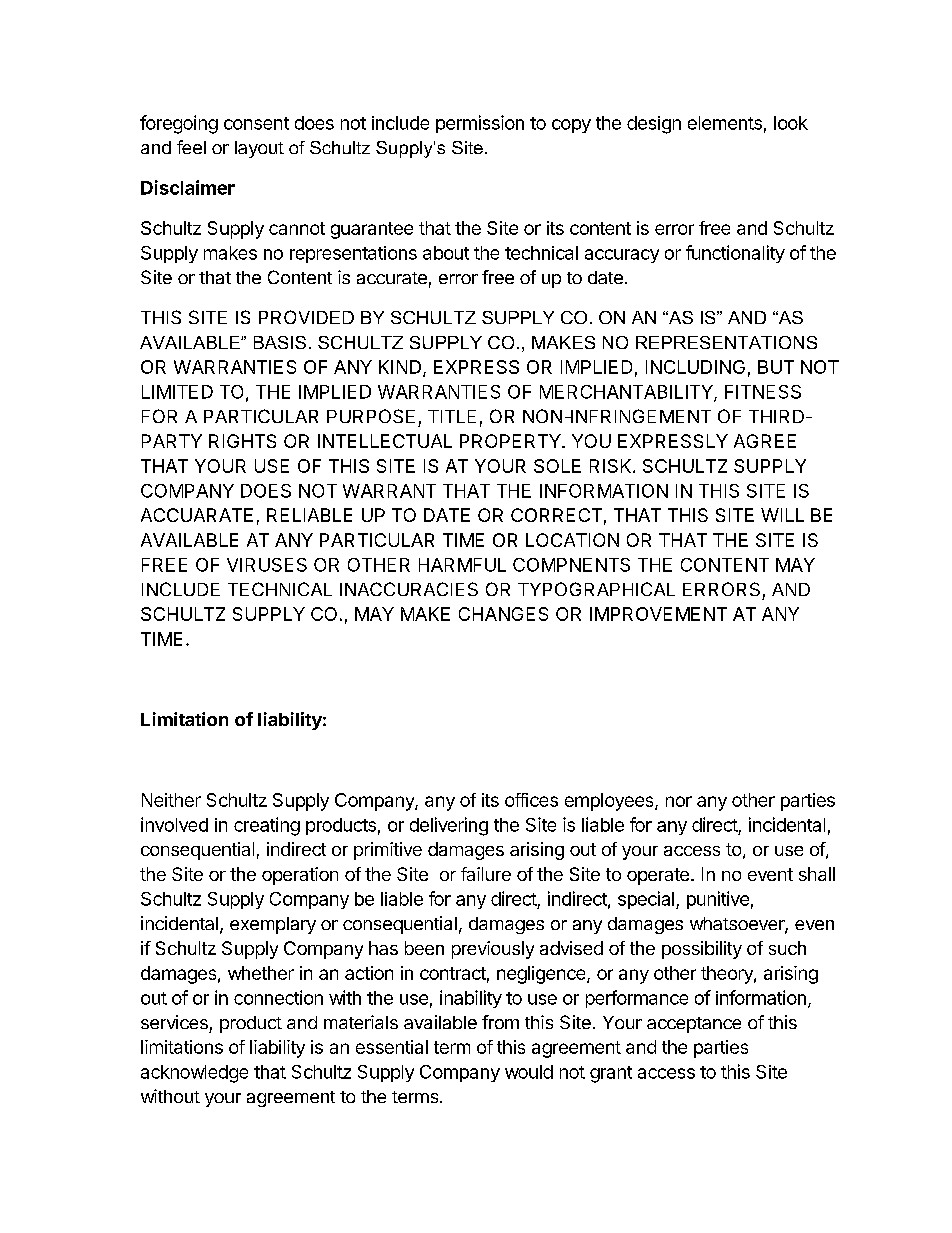 The width and height of the image is (952, 1233). What do you see at coordinates (194, 1074) in the image?
I see `acknowledge` at bounding box center [194, 1074].
